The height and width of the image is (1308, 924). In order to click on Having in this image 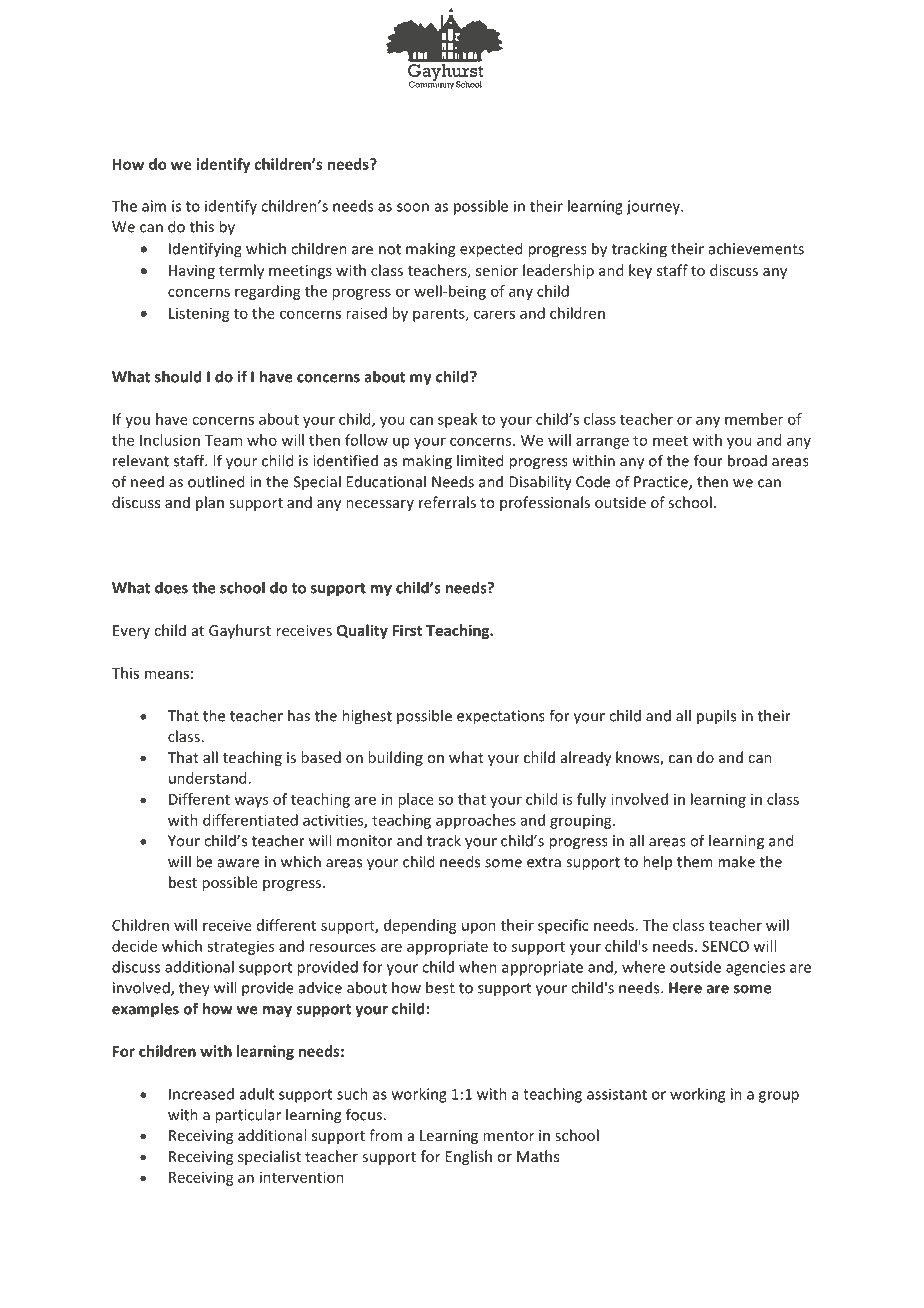, I will do `click(192, 272)`.
